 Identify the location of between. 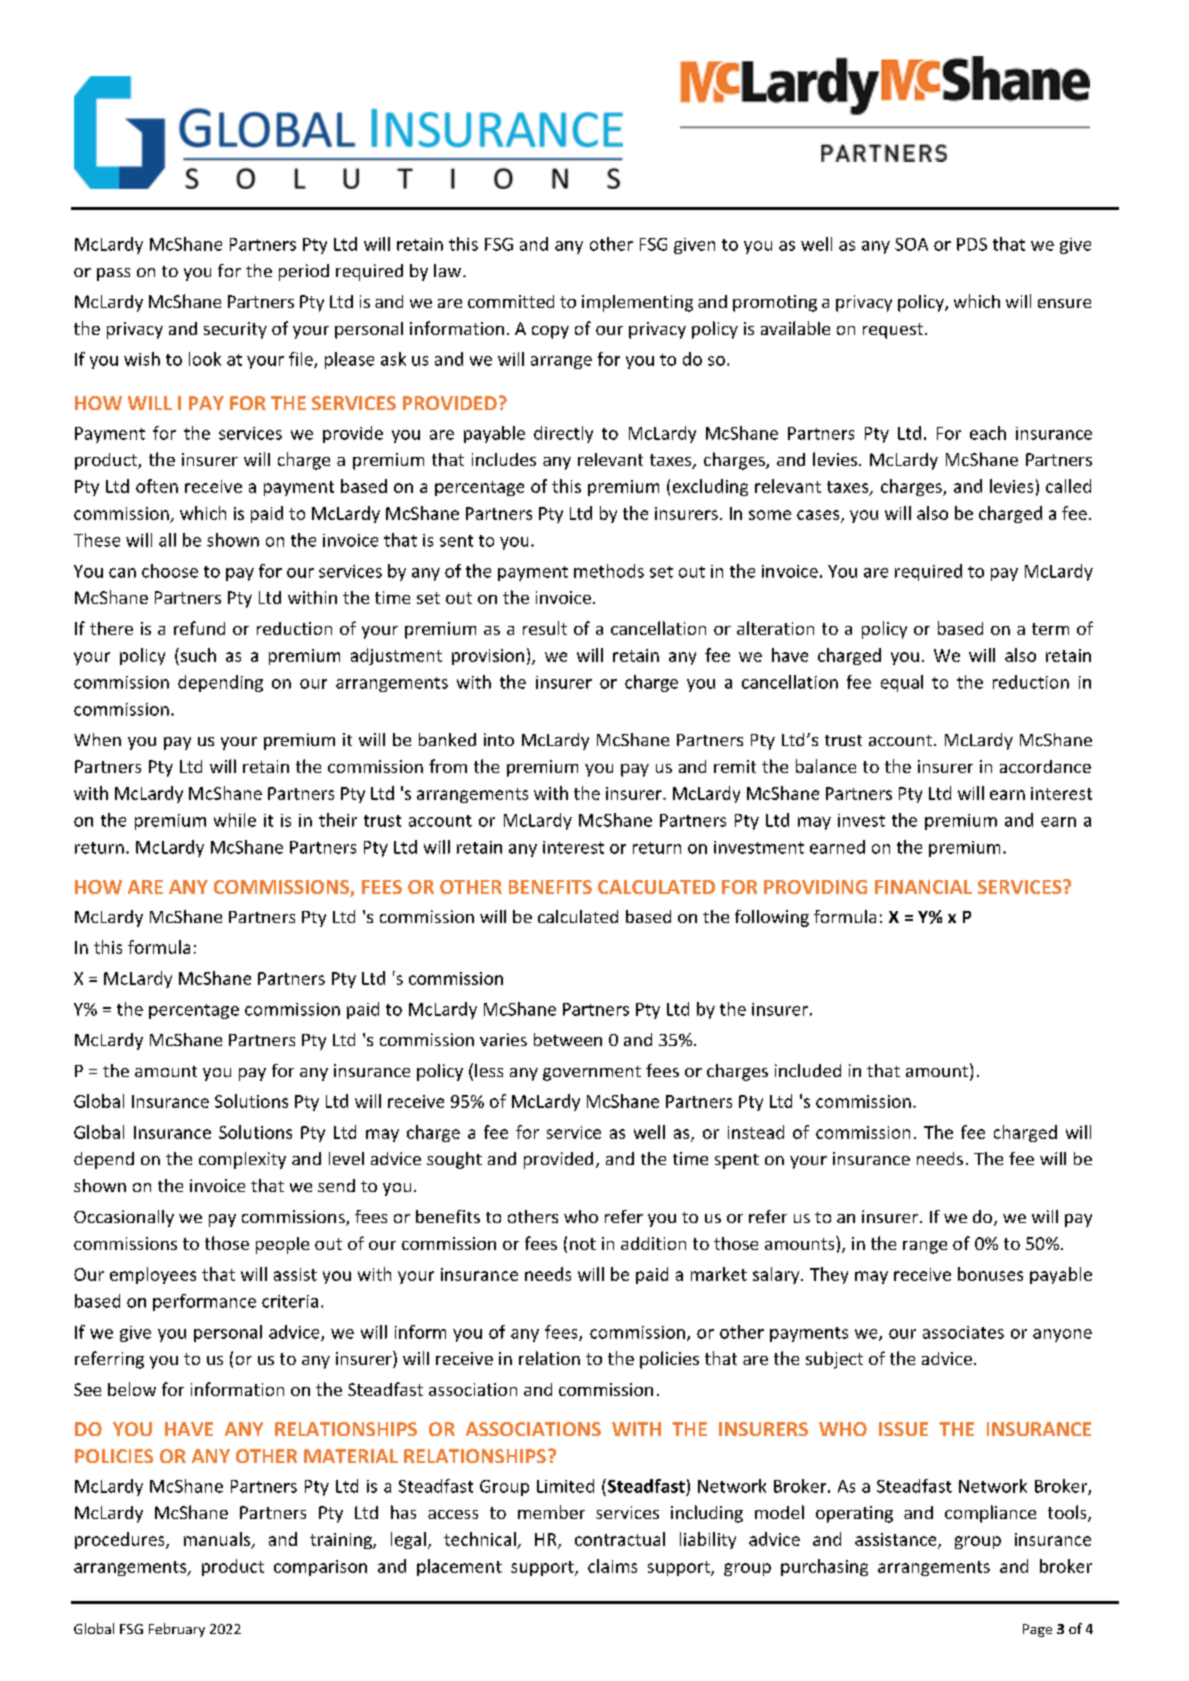
(568, 1039).
